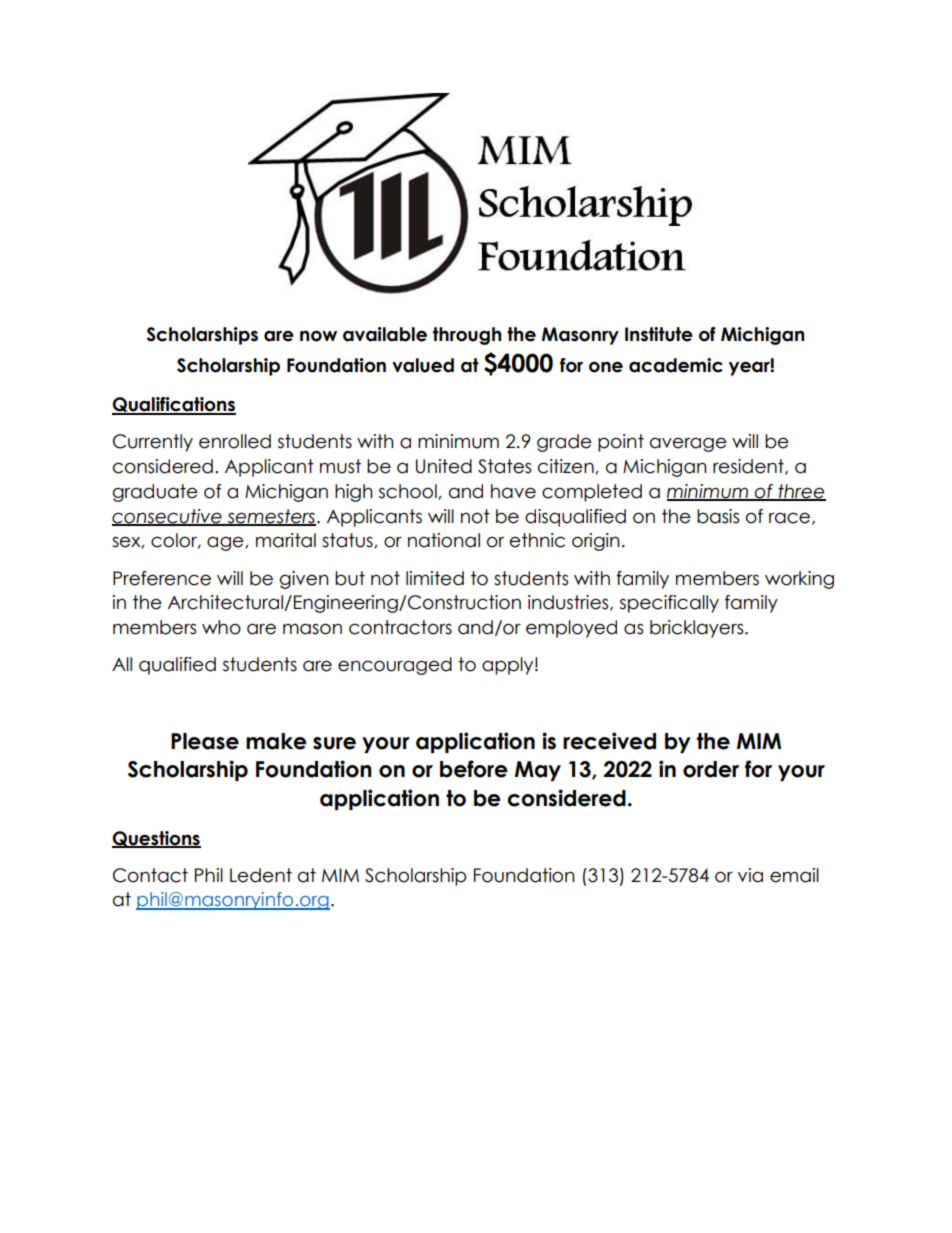 This screenshot has height=1233, width=952. Describe the element at coordinates (155, 493) in the screenshot. I see `graduate` at that location.
